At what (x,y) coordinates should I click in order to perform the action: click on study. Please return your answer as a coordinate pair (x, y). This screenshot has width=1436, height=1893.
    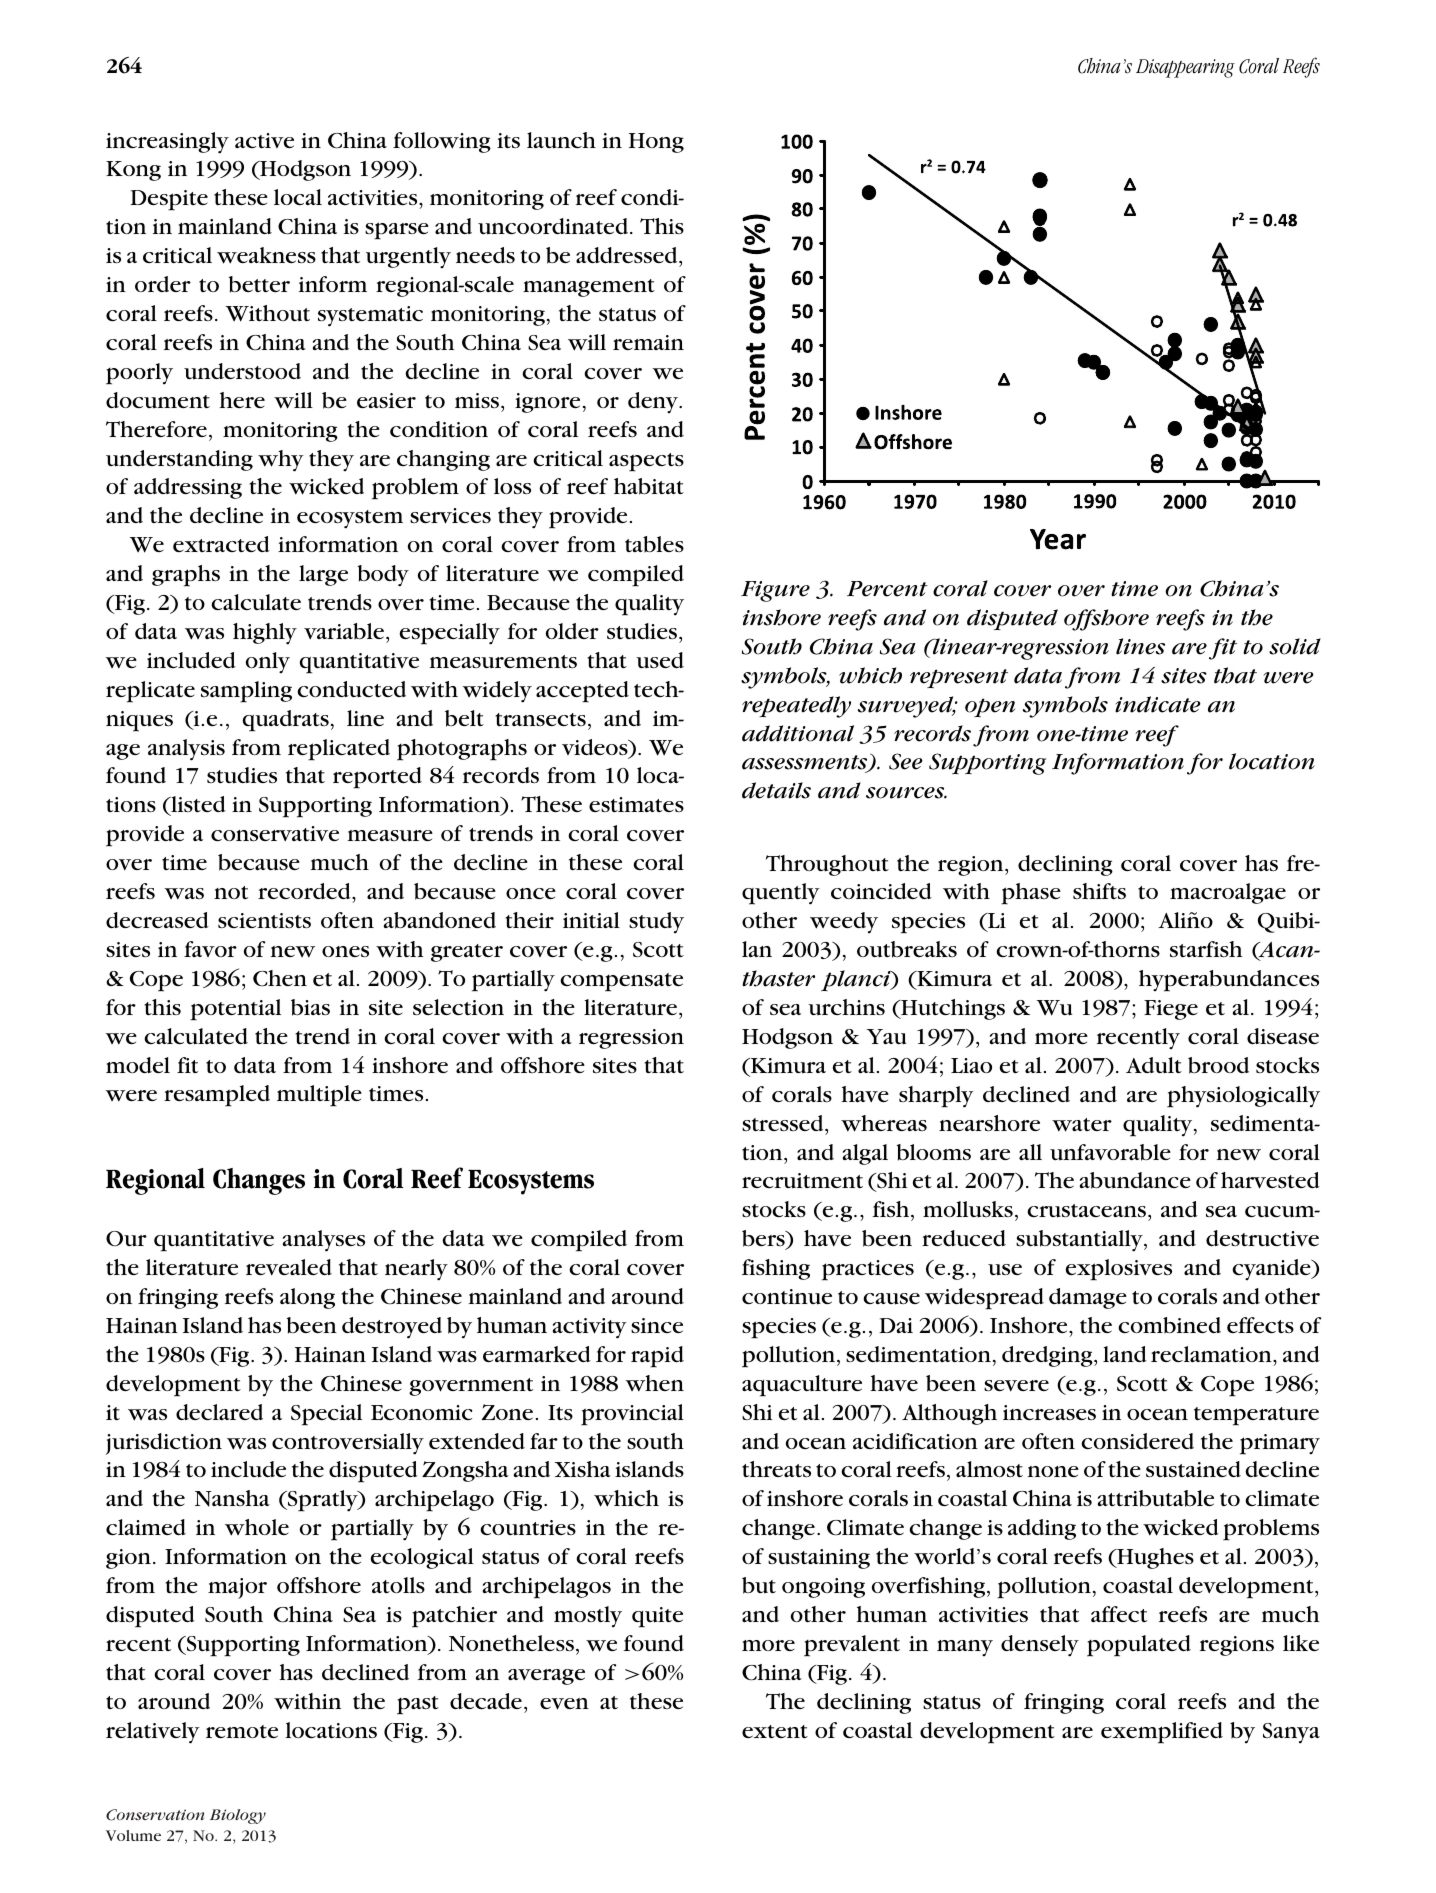
    Looking at the image, I should click on (656, 923).
